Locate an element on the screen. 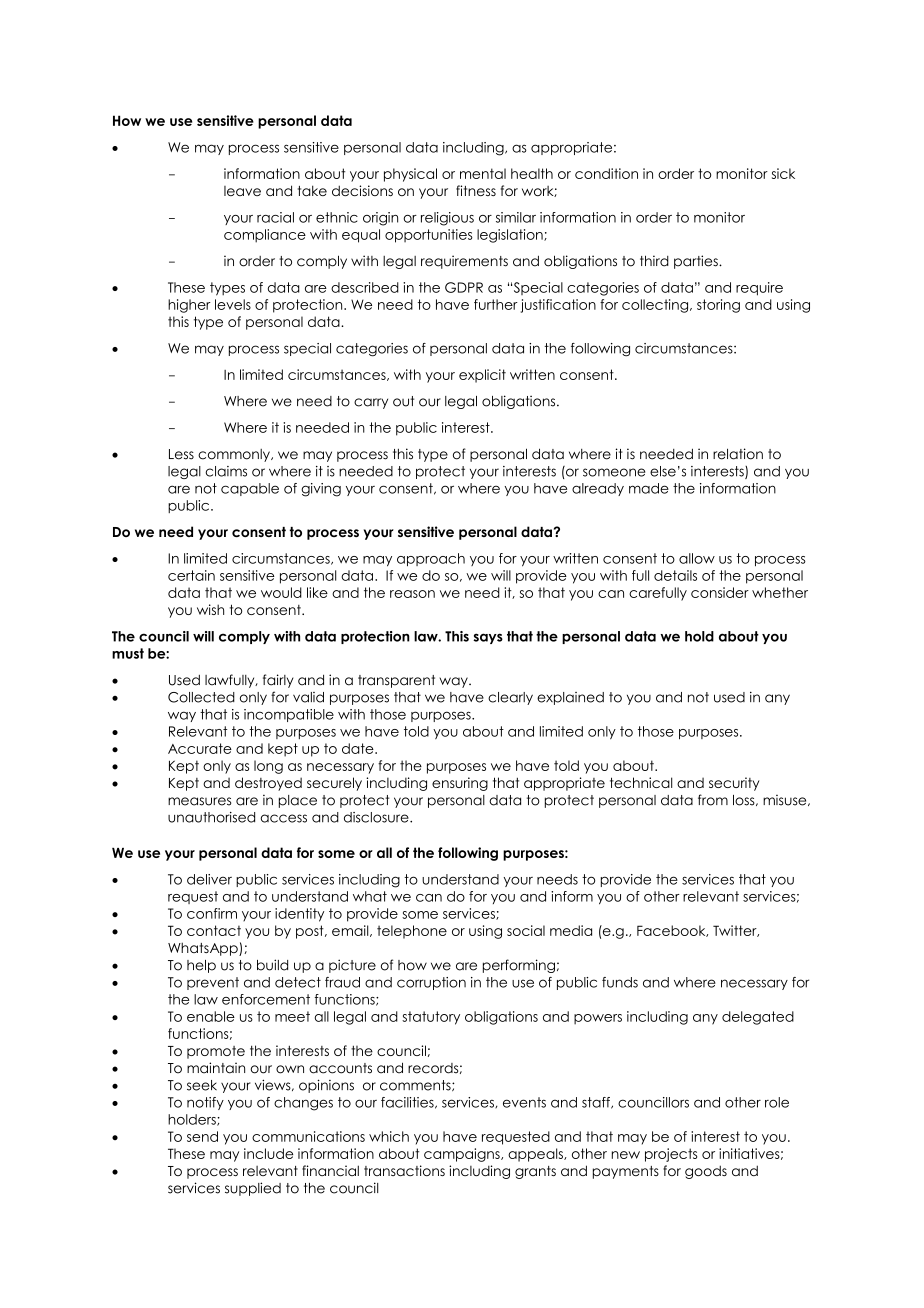 This screenshot has height=1308, width=924. leave is located at coordinates (242, 191).
